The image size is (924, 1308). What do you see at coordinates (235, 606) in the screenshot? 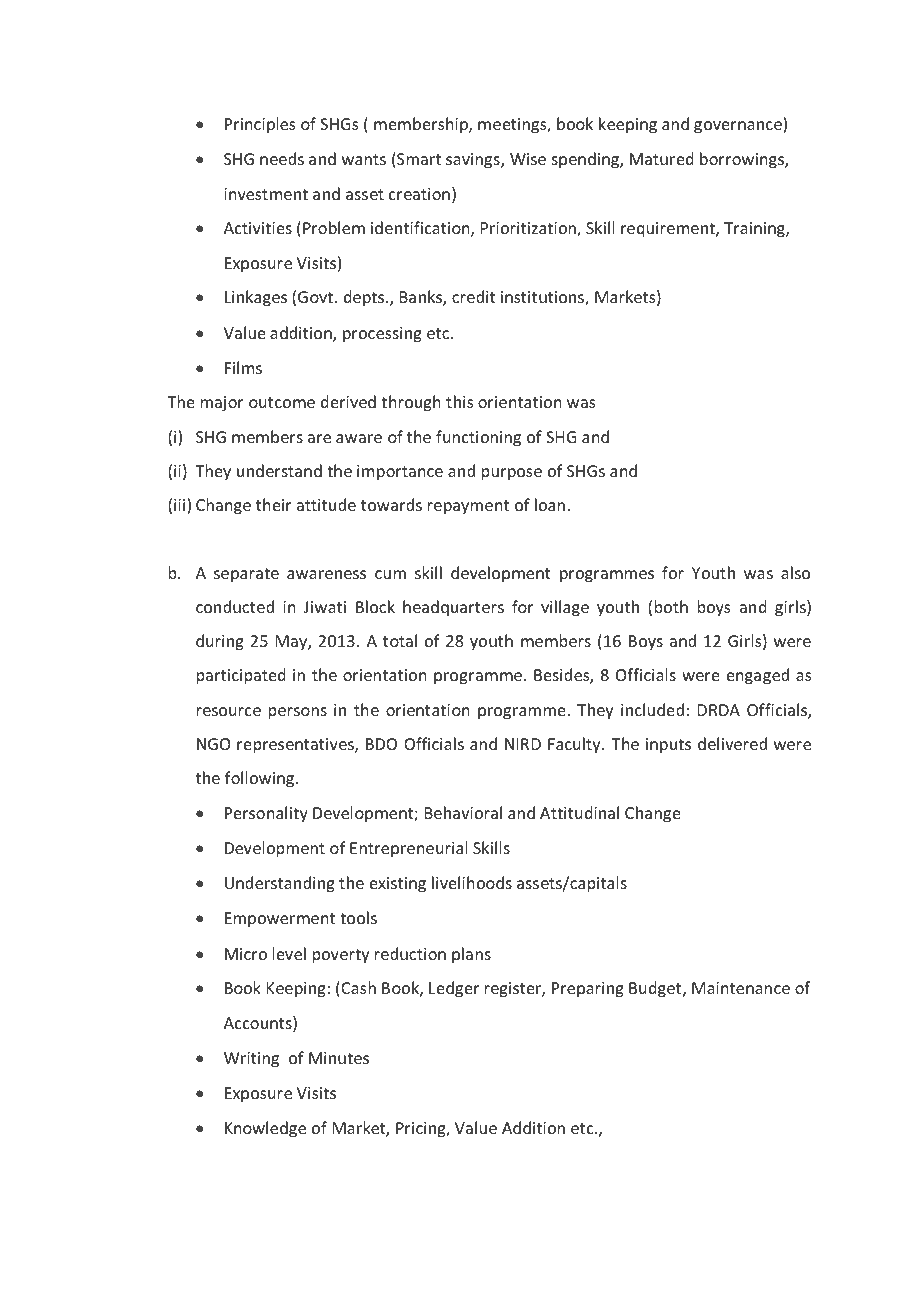
I see `conducted` at bounding box center [235, 606].
